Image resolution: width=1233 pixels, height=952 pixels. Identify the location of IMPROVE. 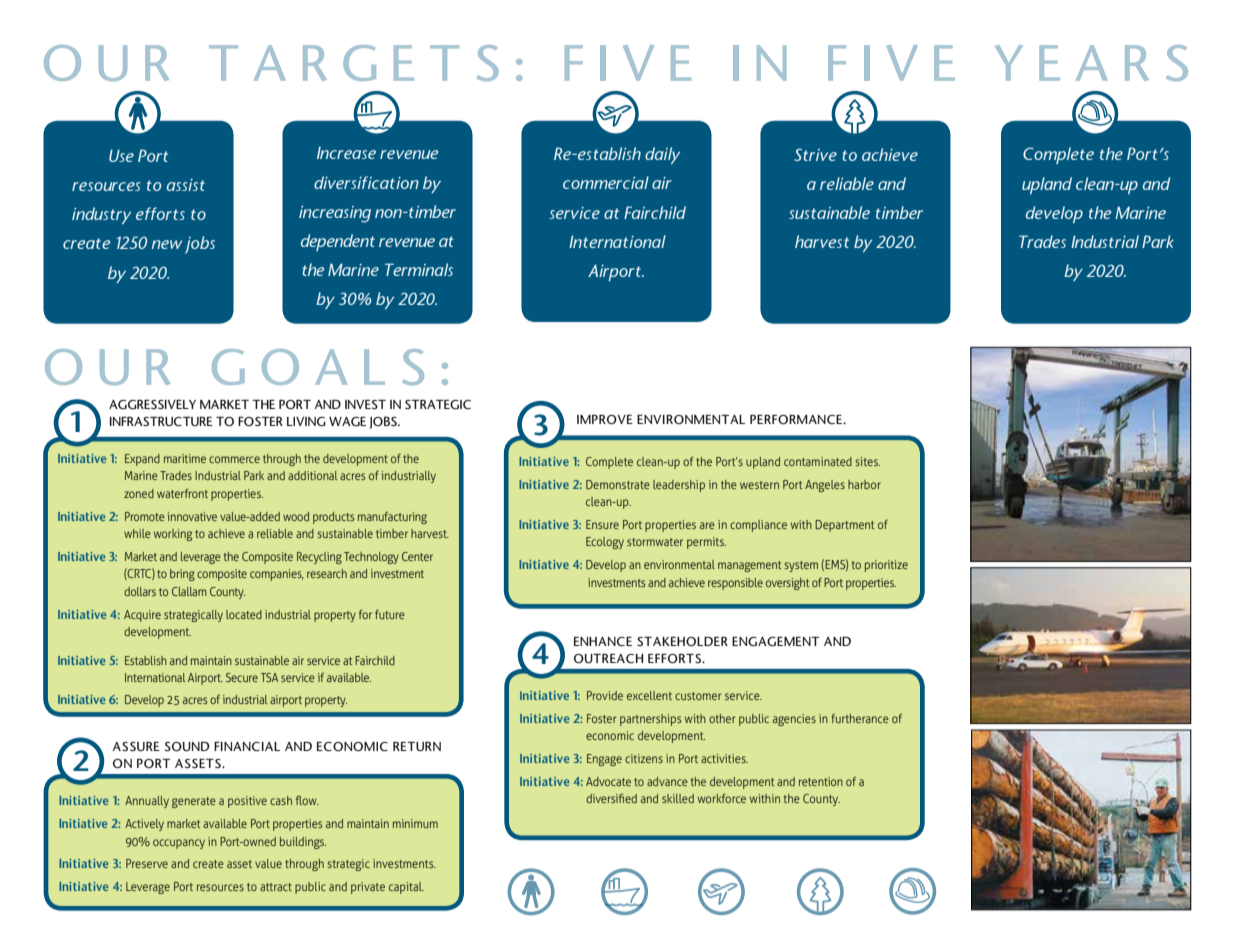
(605, 419).
